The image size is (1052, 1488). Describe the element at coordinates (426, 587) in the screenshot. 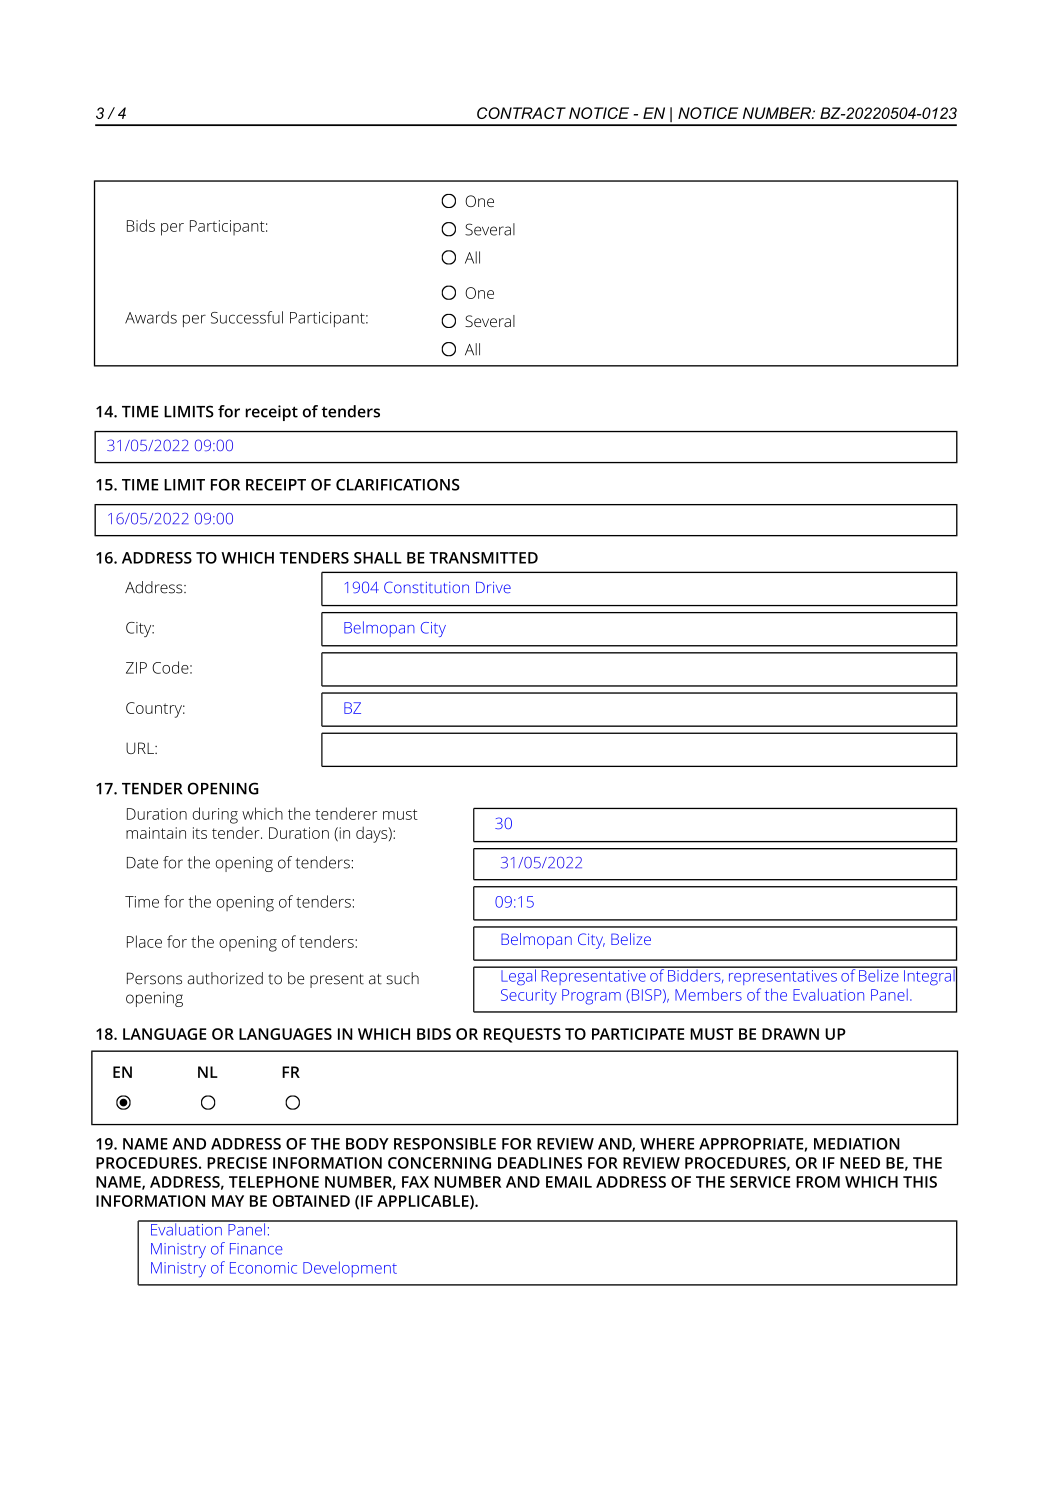

I see `Constitution` at that location.
